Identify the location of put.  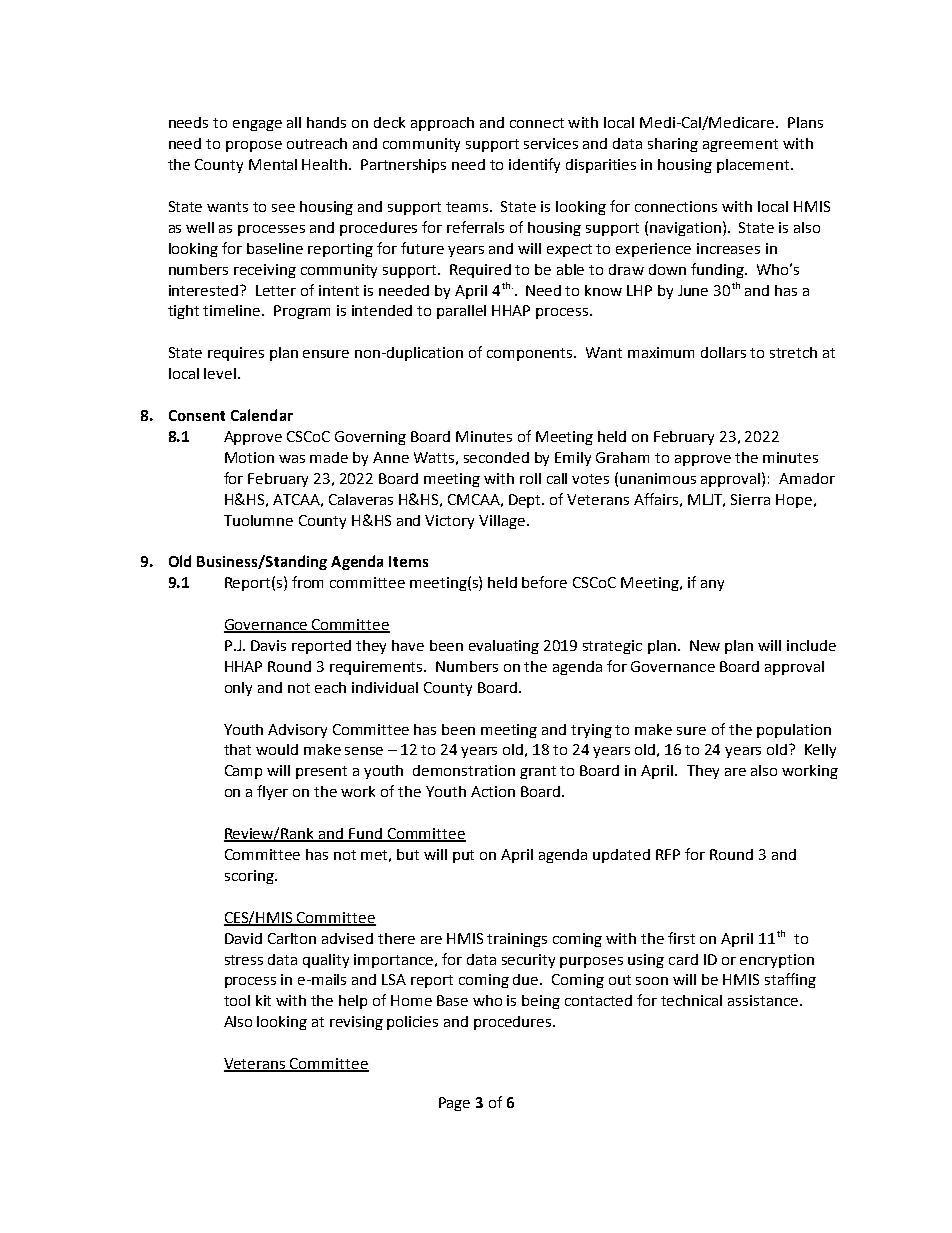
(463, 856).
